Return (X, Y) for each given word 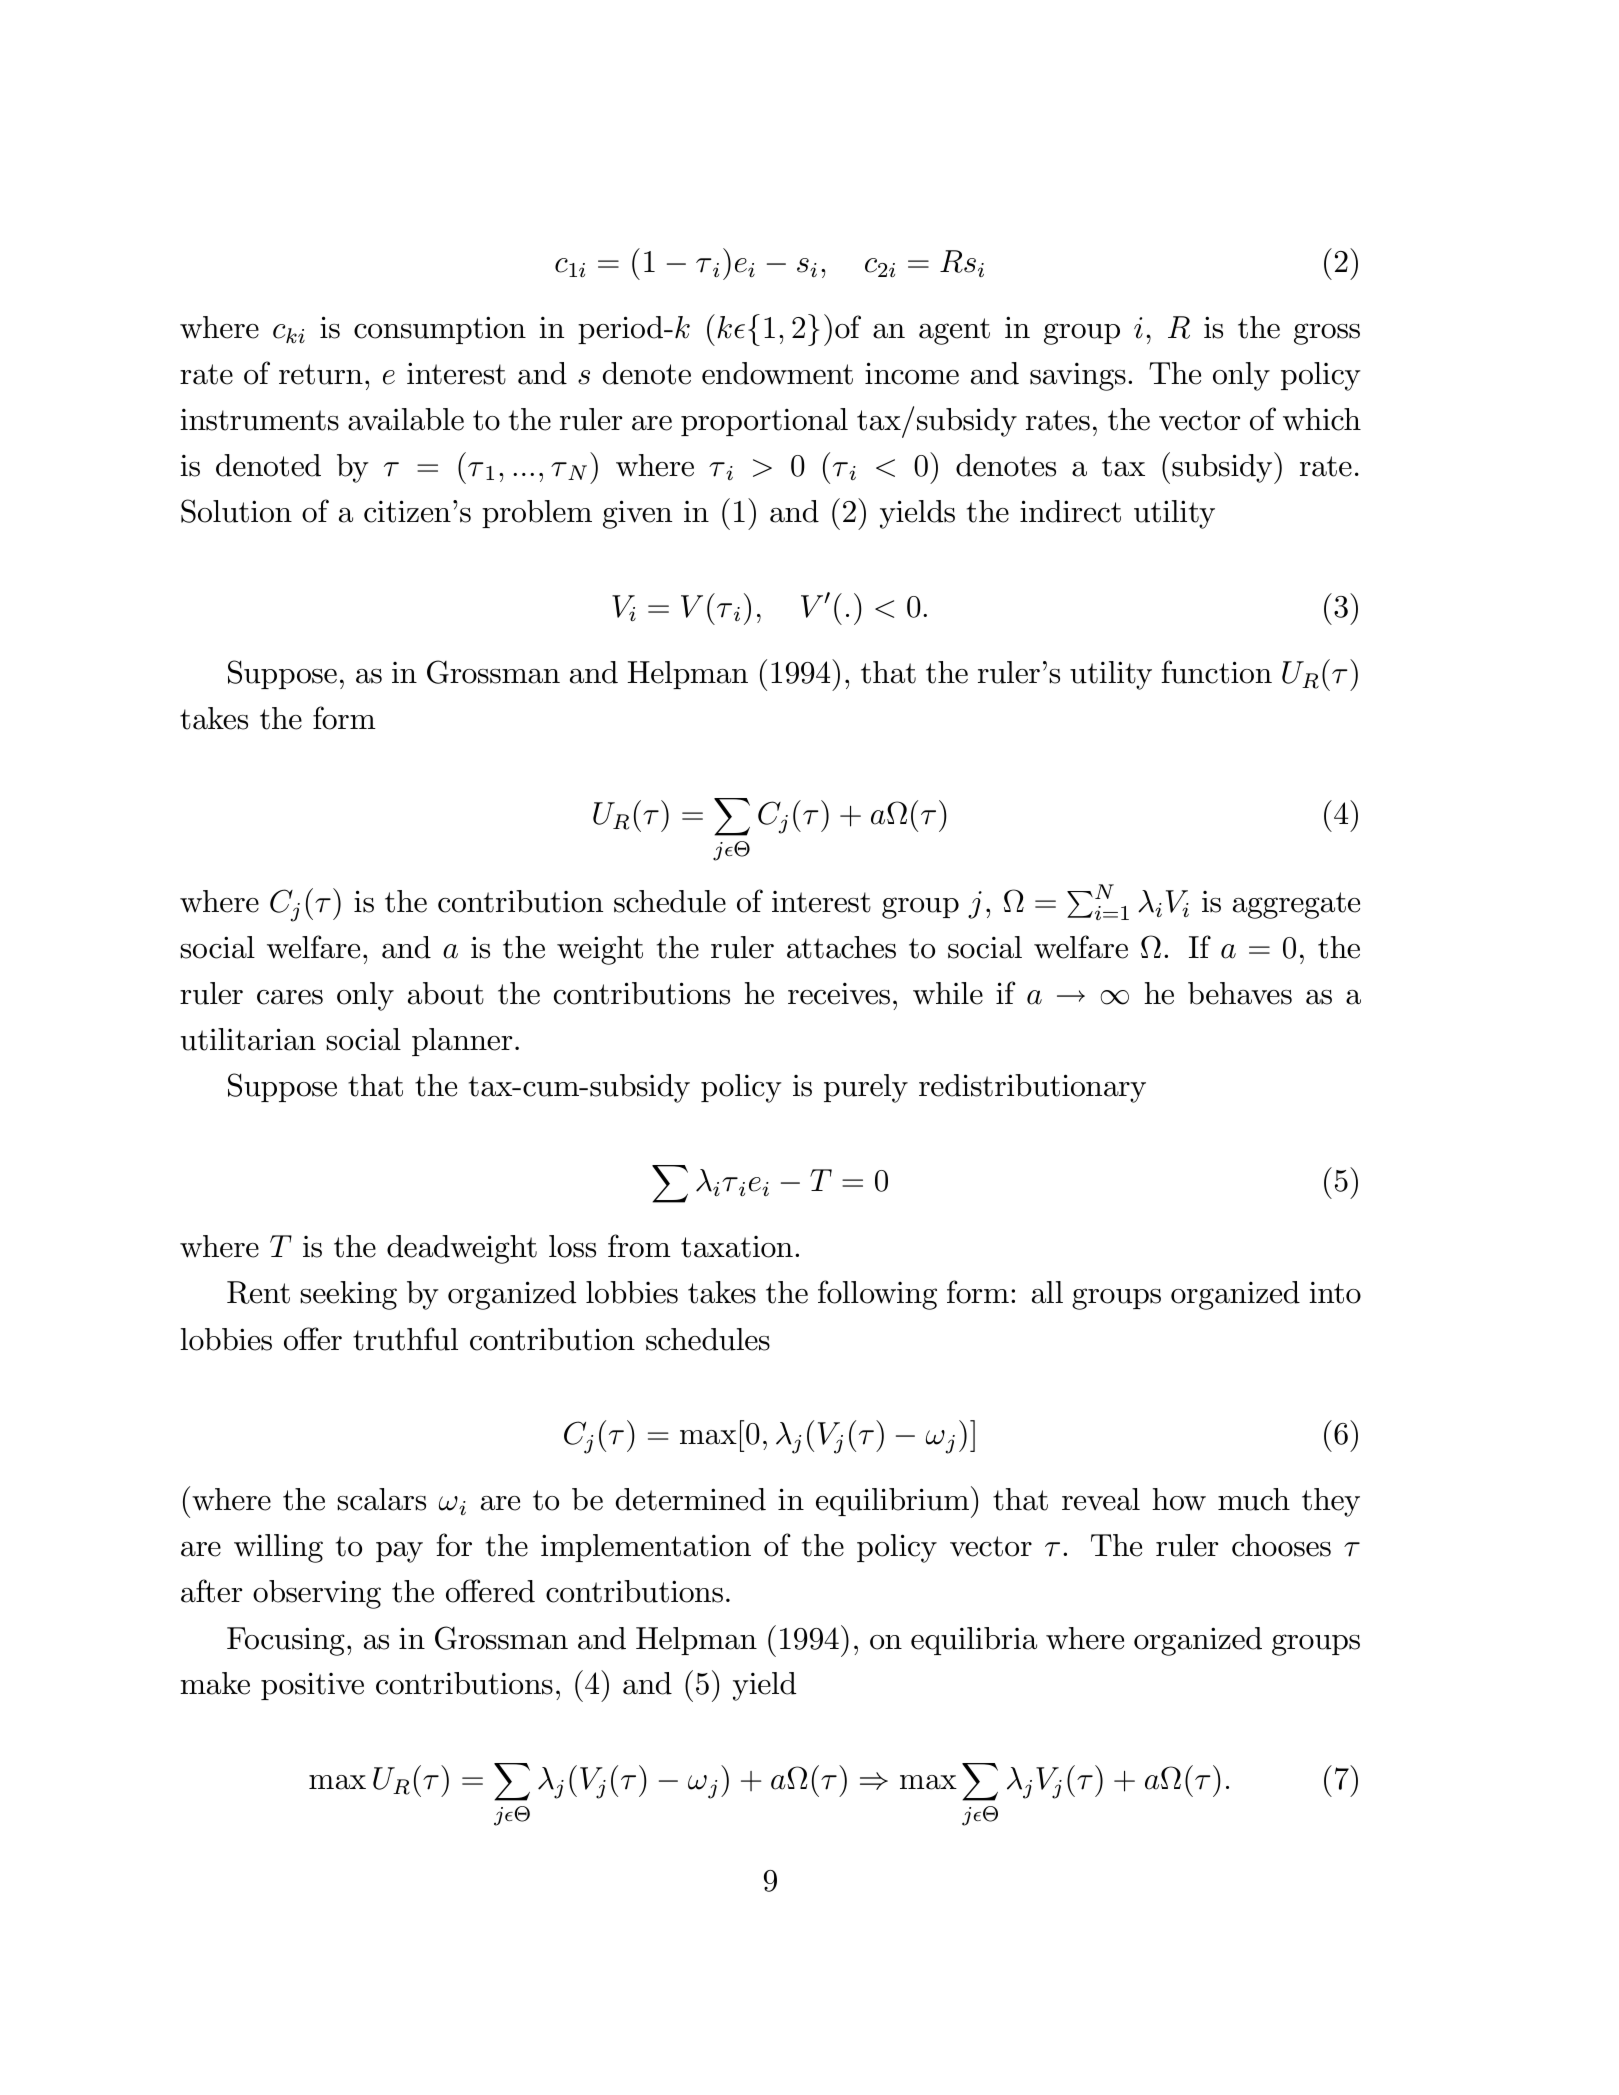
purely (866, 1088)
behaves (1240, 993)
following (877, 1295)
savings (1078, 376)
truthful (405, 1339)
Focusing (286, 1641)
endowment (777, 373)
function (1216, 672)
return (321, 374)
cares (290, 997)
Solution (236, 511)
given (637, 514)
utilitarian (248, 1039)
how (1179, 1499)
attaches (841, 947)
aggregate (1296, 905)
